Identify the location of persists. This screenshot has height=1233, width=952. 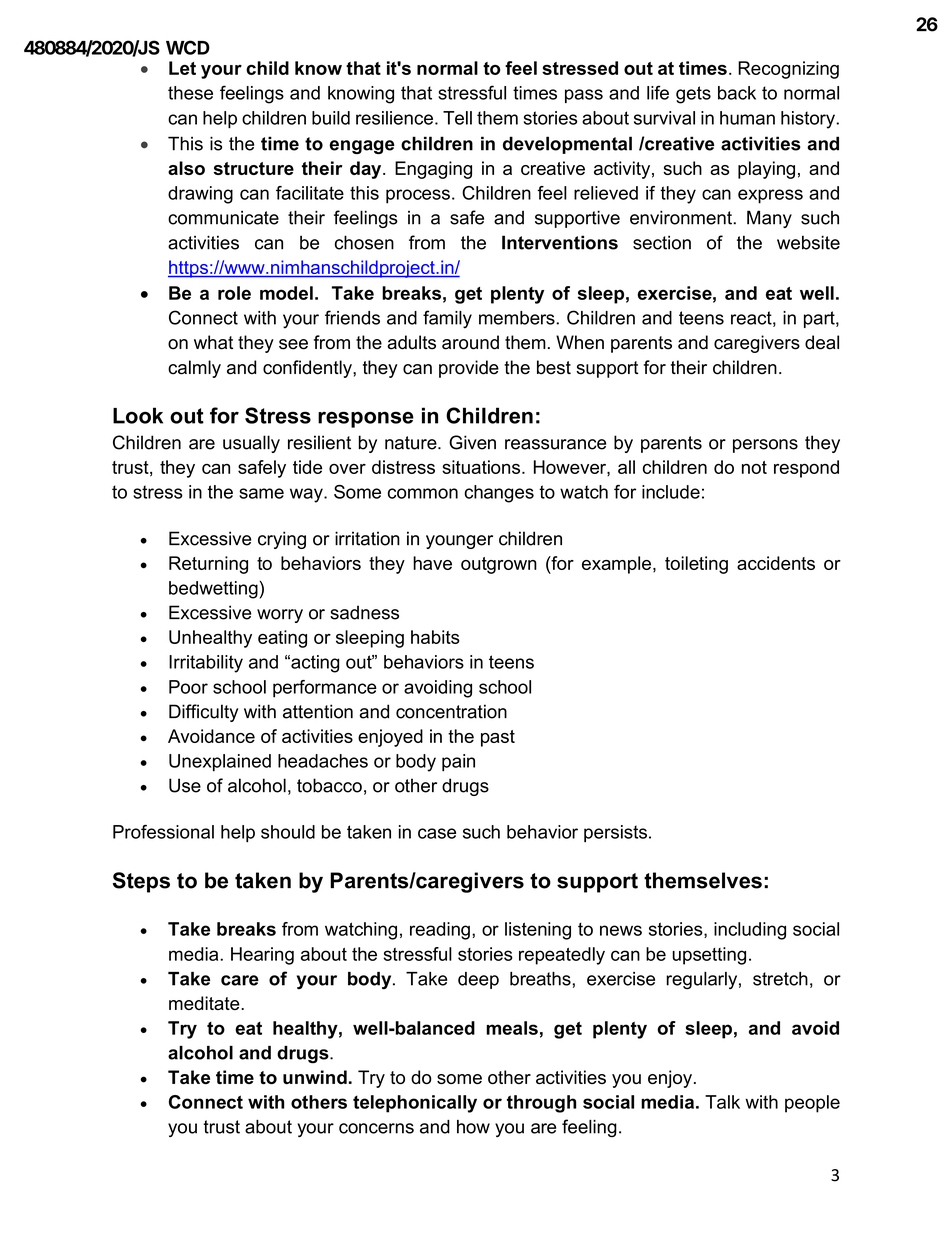
(615, 833).
